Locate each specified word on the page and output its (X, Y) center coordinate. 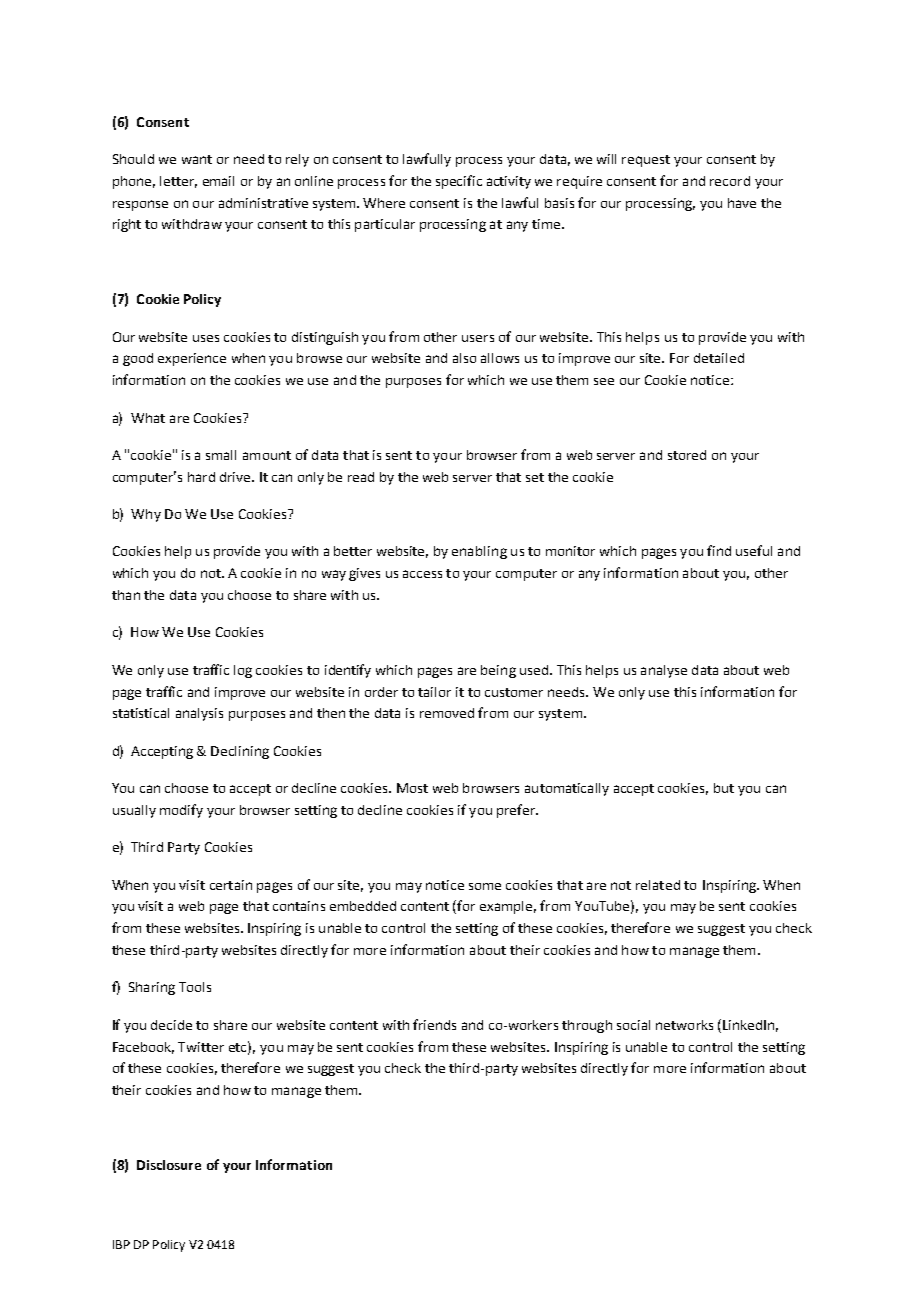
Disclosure (169, 1165)
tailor (434, 692)
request (646, 161)
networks (684, 1025)
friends (434, 1024)
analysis (199, 714)
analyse (664, 671)
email (218, 181)
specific (459, 182)
